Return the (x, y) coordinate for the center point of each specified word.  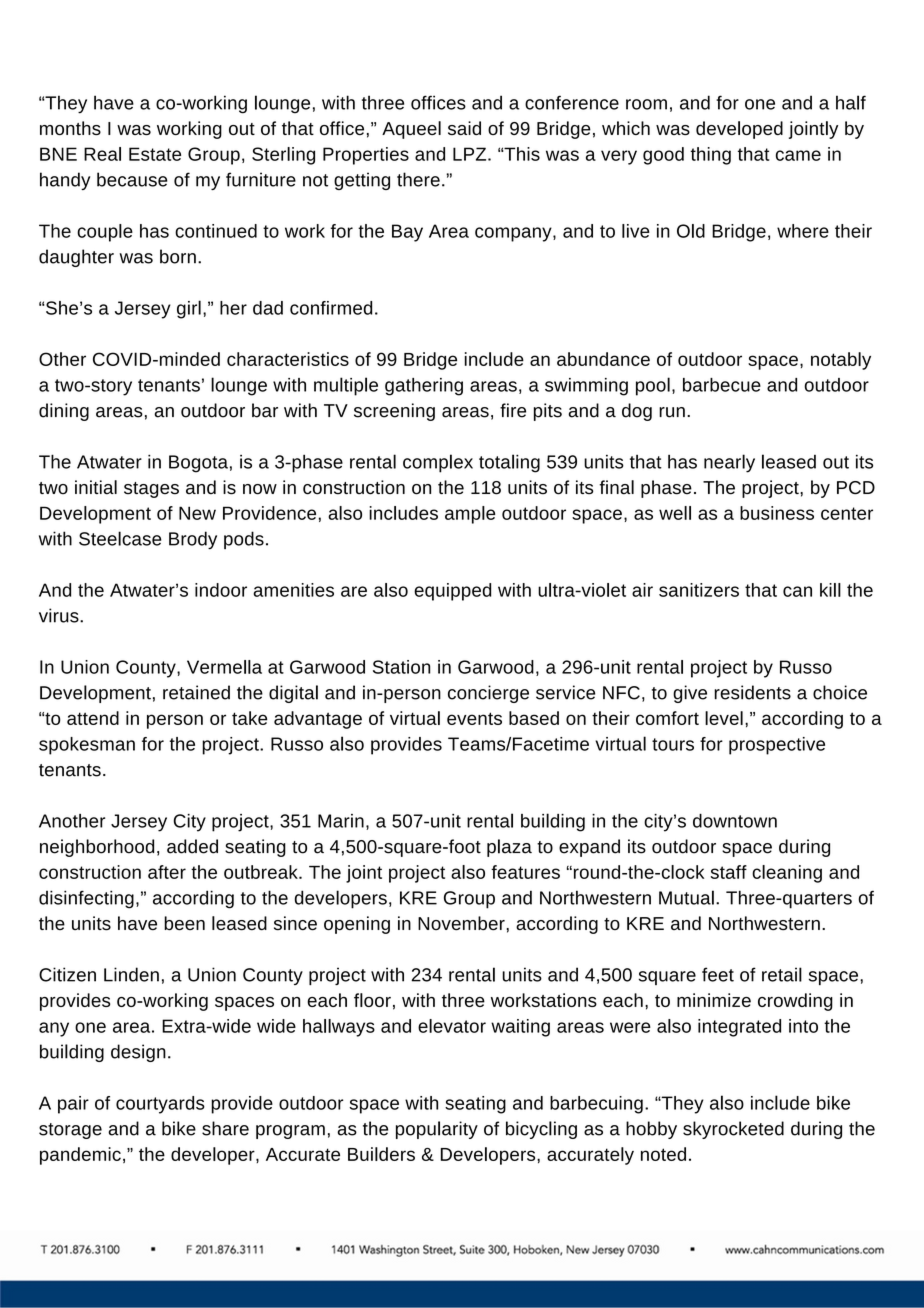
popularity (437, 1130)
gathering (424, 387)
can (797, 591)
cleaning (787, 874)
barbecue (722, 385)
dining (64, 412)
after (167, 872)
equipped (452, 592)
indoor (221, 590)
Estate (155, 154)
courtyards (160, 1105)
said (464, 128)
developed (739, 130)
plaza (509, 848)
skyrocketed (733, 1130)
